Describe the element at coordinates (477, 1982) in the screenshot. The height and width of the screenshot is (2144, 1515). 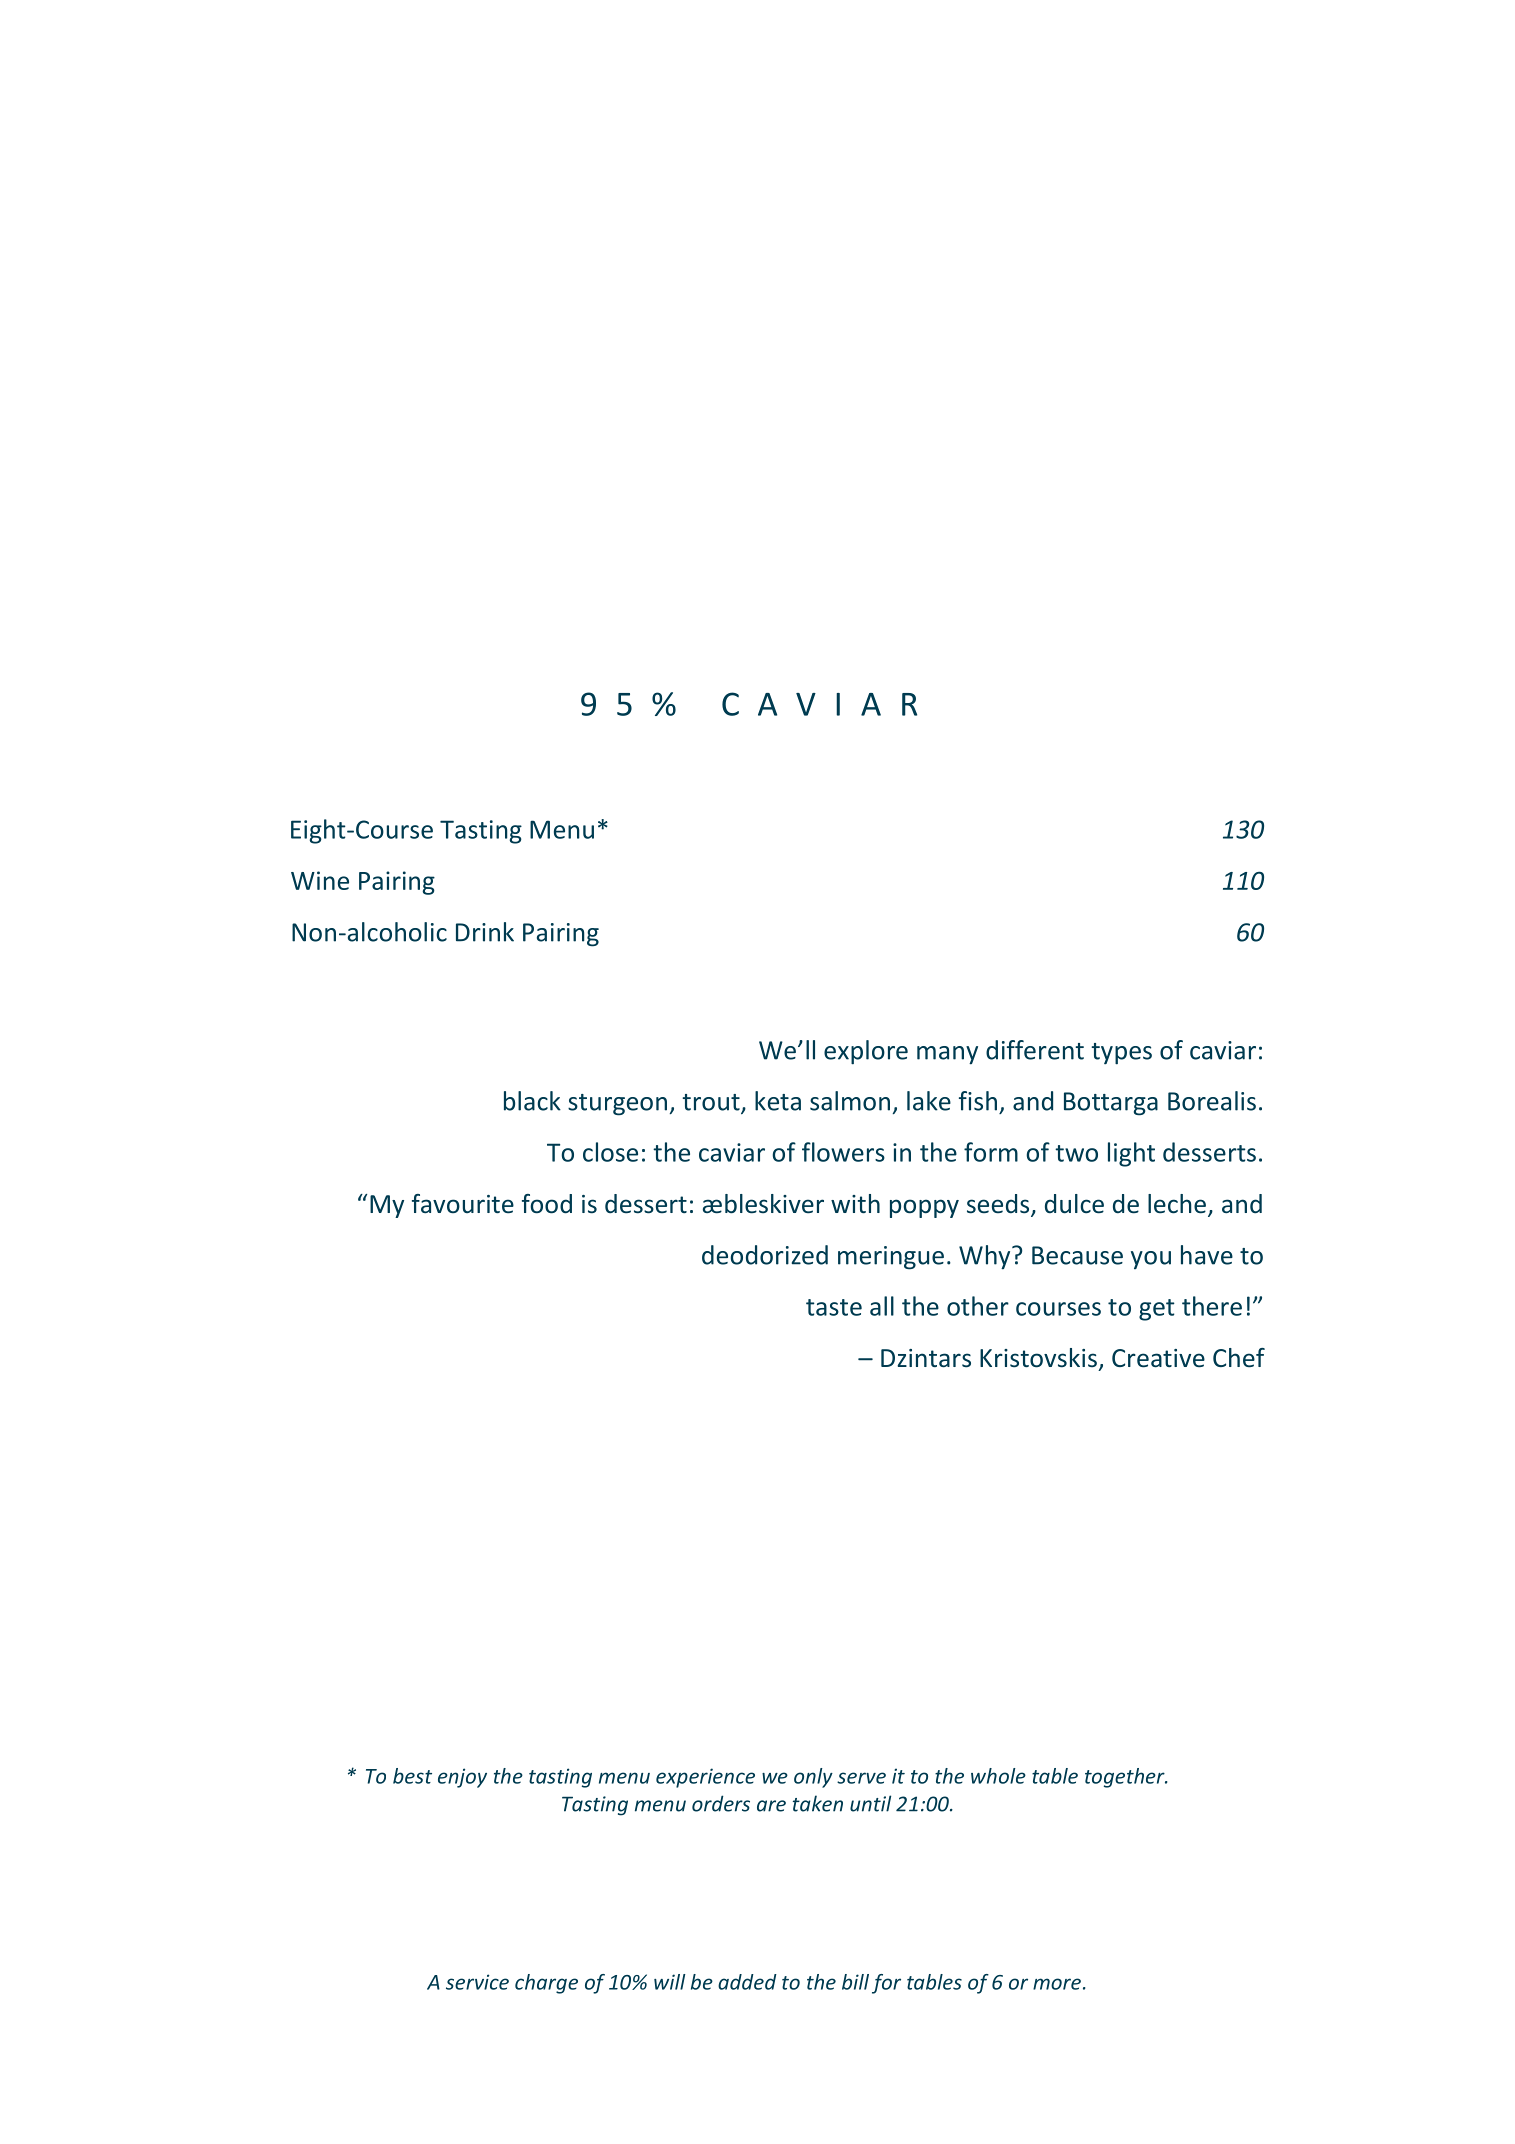
I see `service` at that location.
